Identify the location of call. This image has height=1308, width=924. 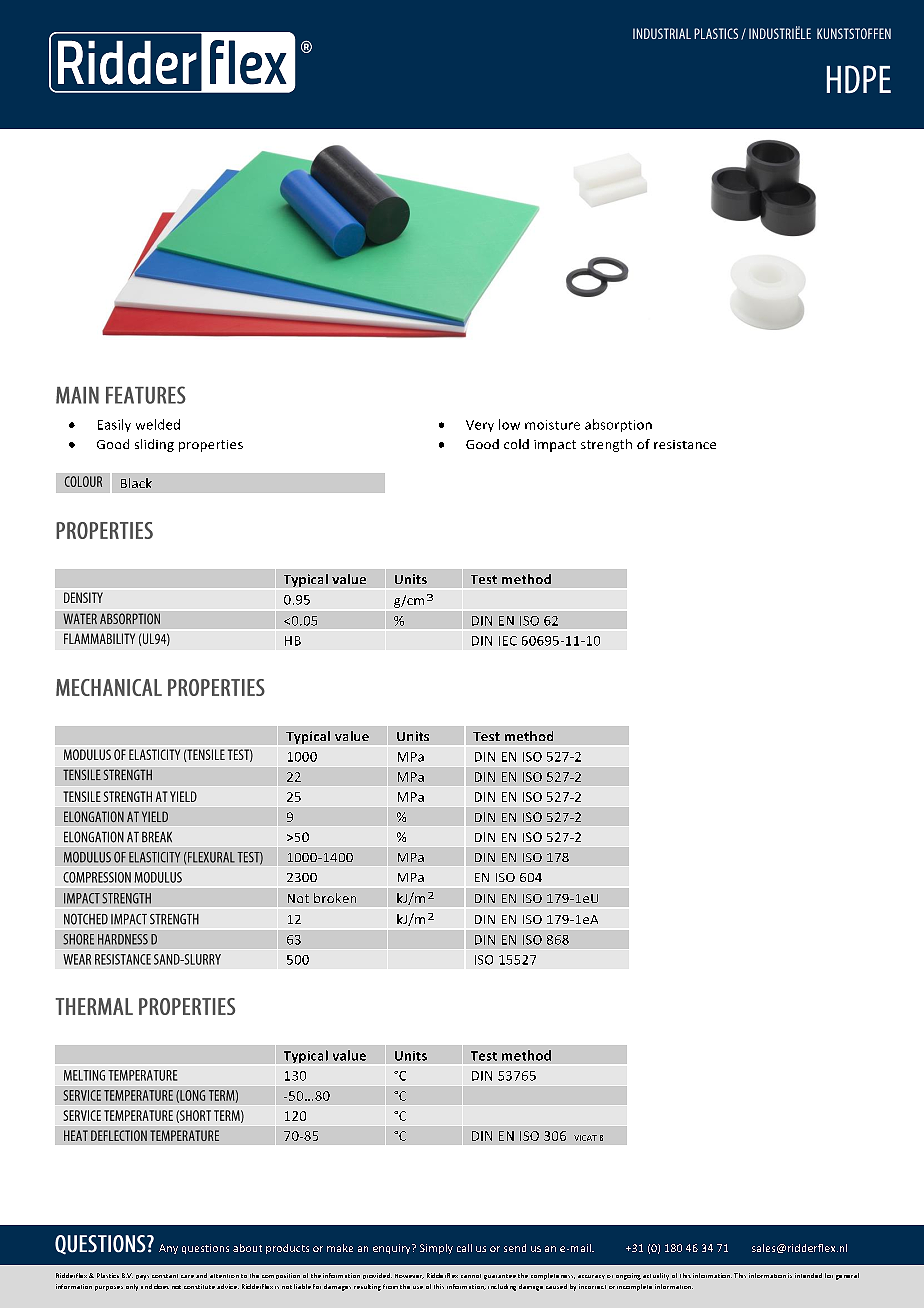
(464, 1248).
